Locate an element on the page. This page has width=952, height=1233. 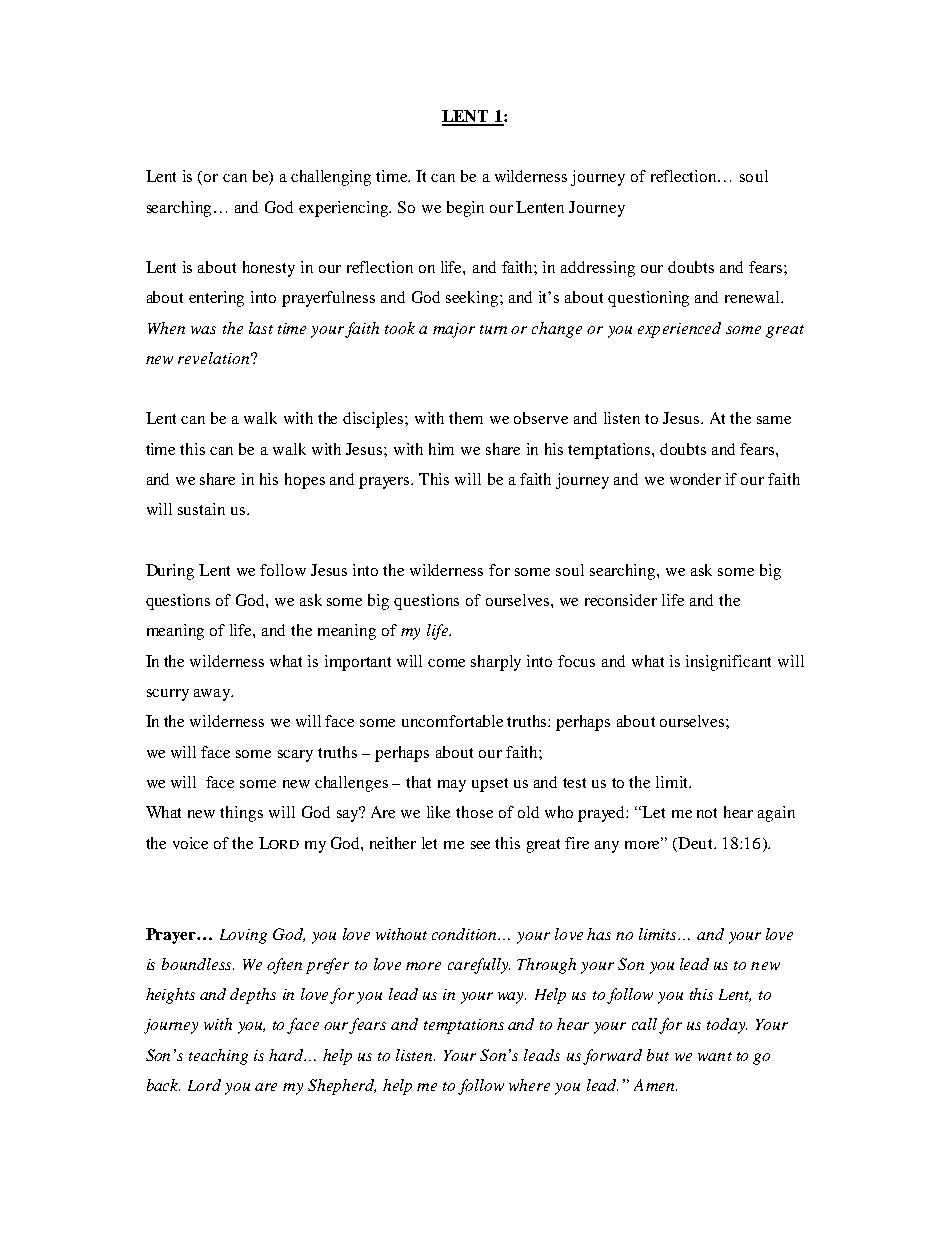
begin is located at coordinates (465, 209).
